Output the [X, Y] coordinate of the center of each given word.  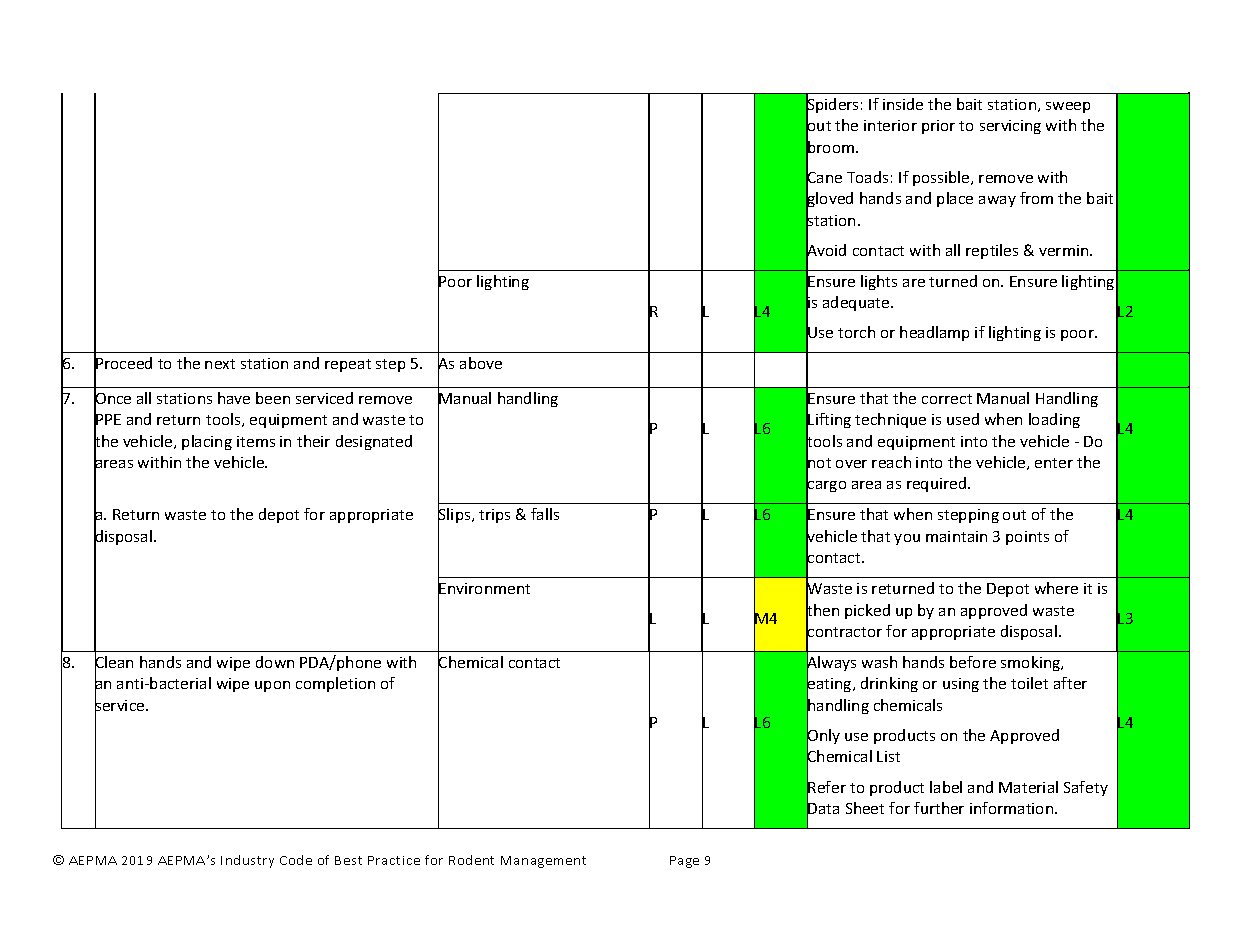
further [939, 808]
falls [545, 514]
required [938, 484]
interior [890, 125]
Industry [247, 861]
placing [207, 442]
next [220, 364]
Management [543, 862]
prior [938, 127]
